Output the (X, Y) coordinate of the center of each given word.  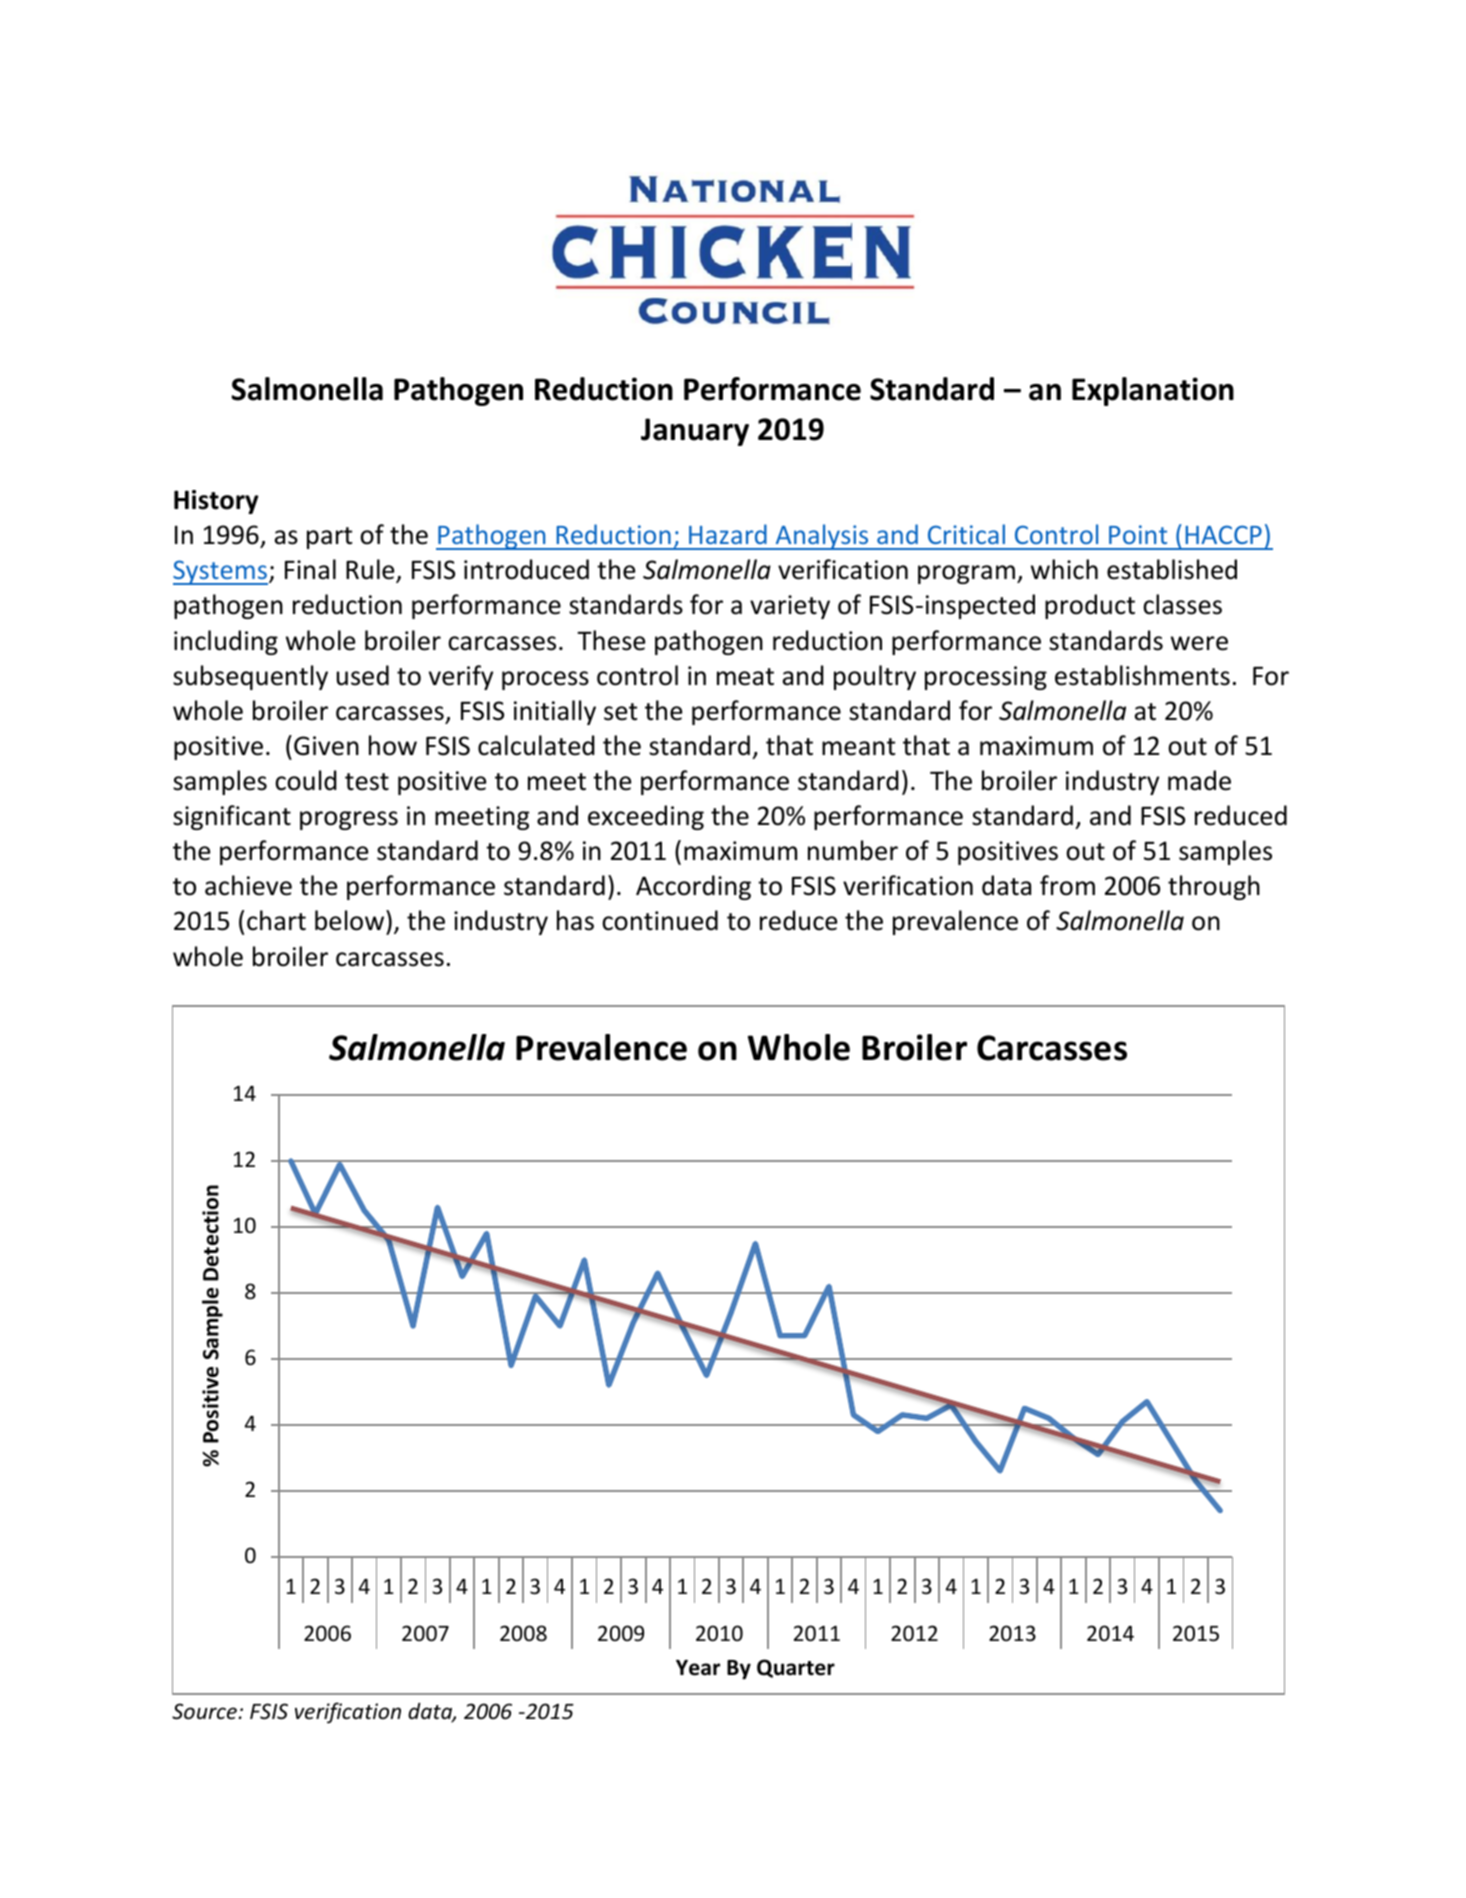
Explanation (1153, 391)
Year (698, 1668)
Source (204, 1711)
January (695, 432)
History (216, 502)
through (1214, 887)
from (1067, 885)
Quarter (796, 1668)
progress (349, 820)
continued (660, 920)
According (693, 887)
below (351, 920)
